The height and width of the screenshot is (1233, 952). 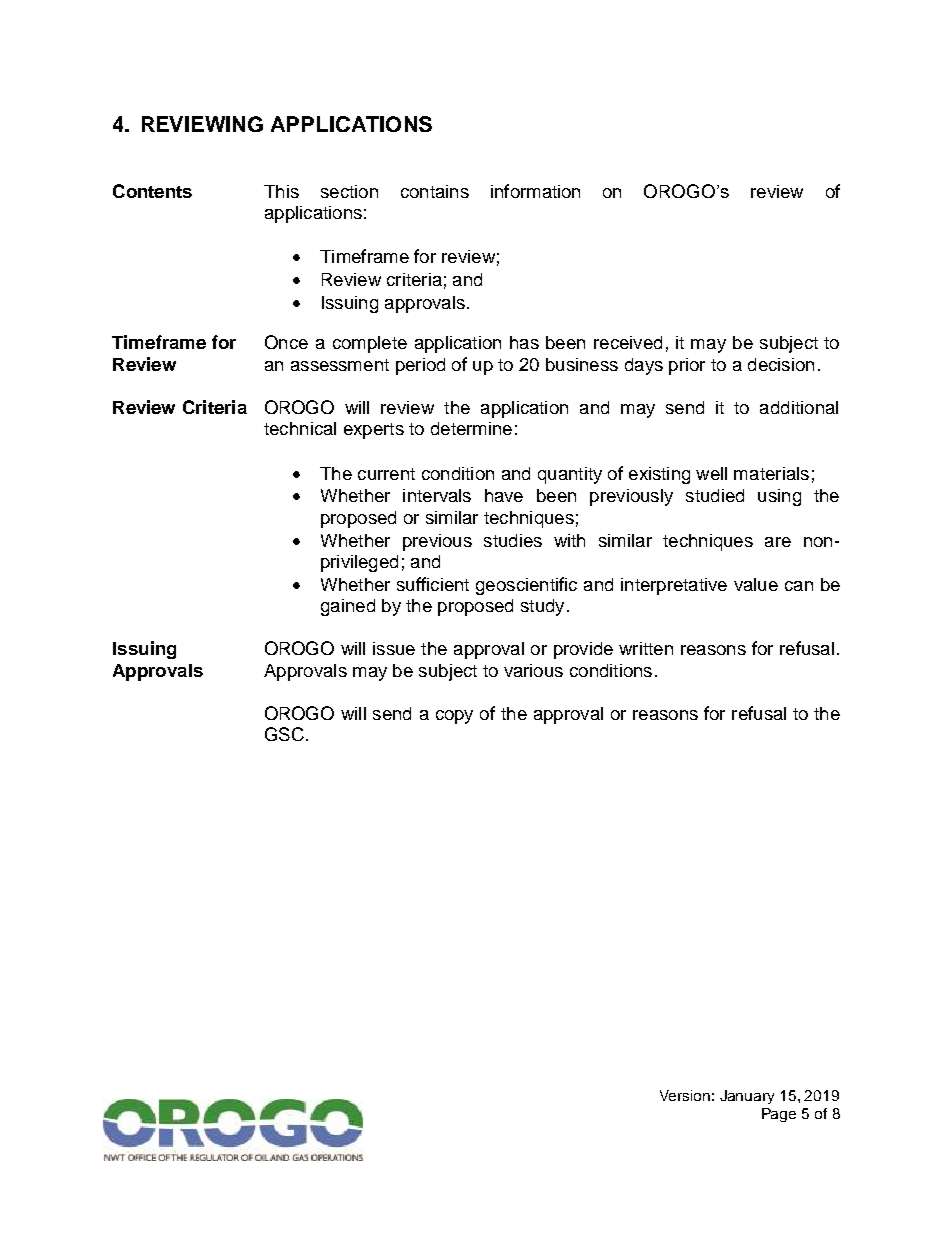 What do you see at coordinates (747, 1097) in the screenshot?
I see `January` at bounding box center [747, 1097].
